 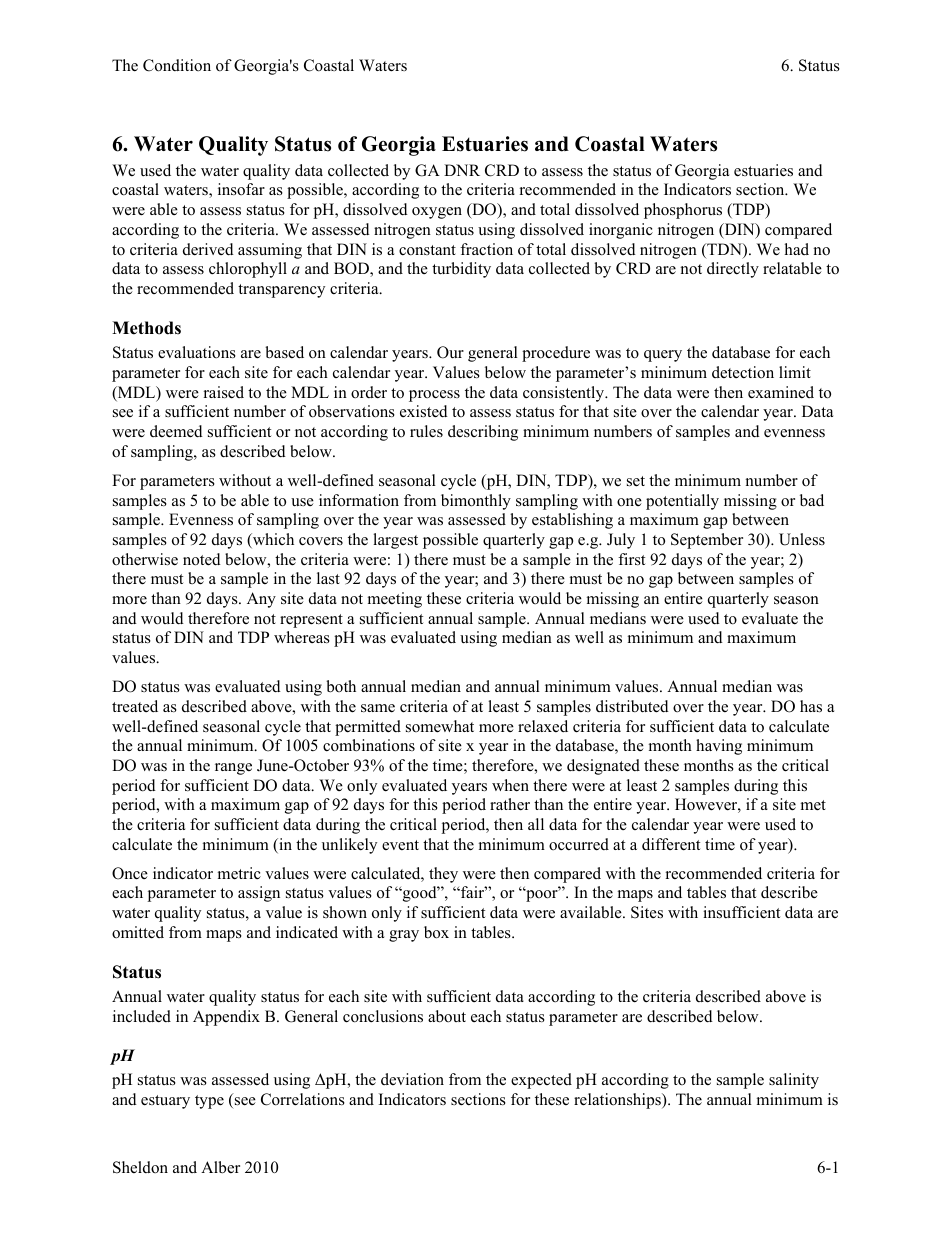 I want to click on metric, so click(x=239, y=873).
